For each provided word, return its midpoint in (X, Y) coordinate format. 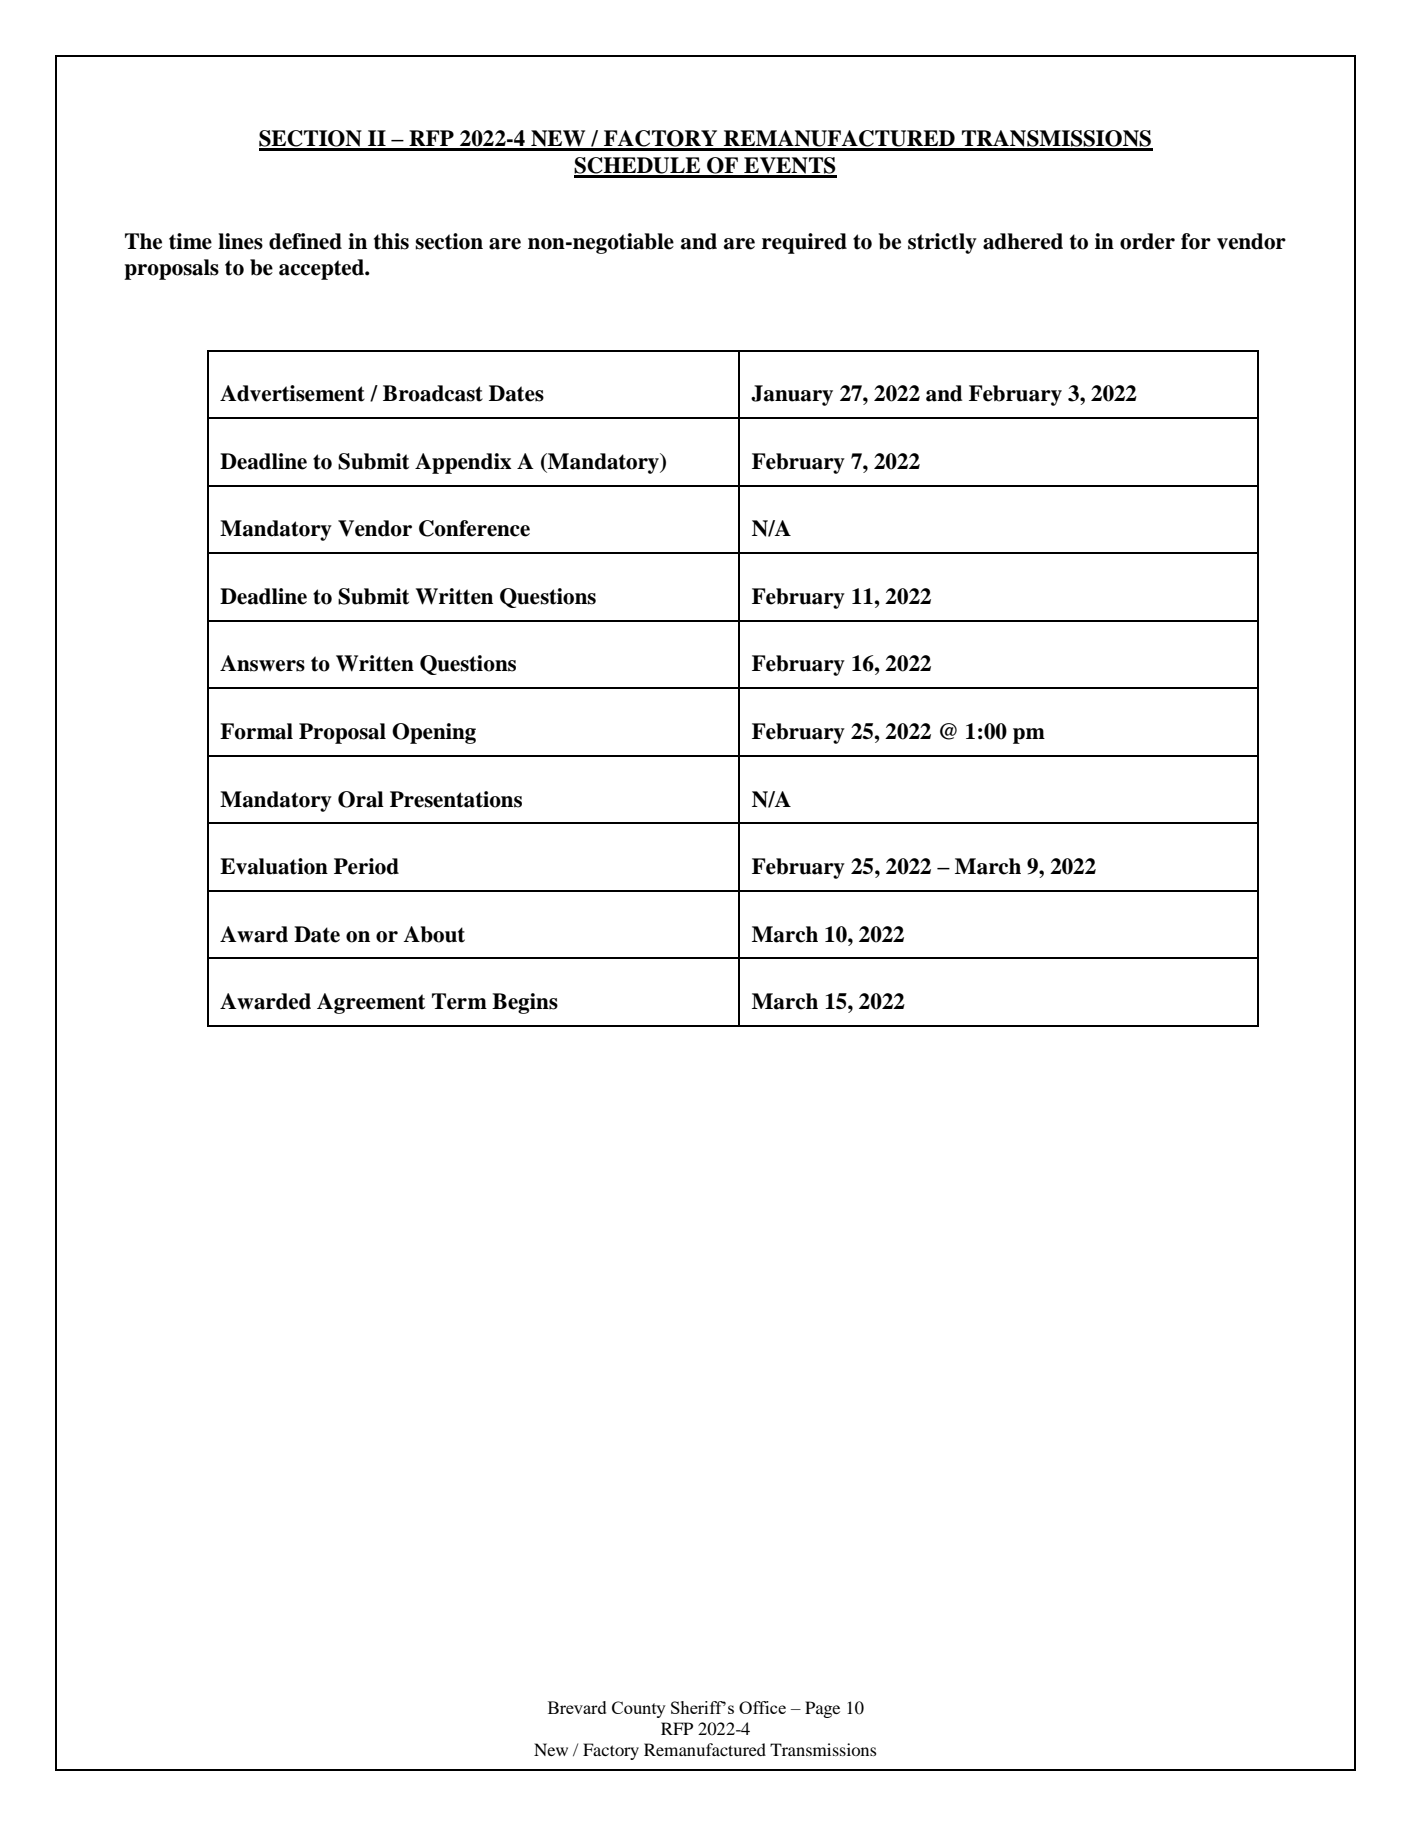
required (804, 243)
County (639, 1709)
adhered (1023, 241)
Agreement (371, 1003)
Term (459, 1001)
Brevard (577, 1707)
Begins (525, 1003)
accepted (322, 269)
